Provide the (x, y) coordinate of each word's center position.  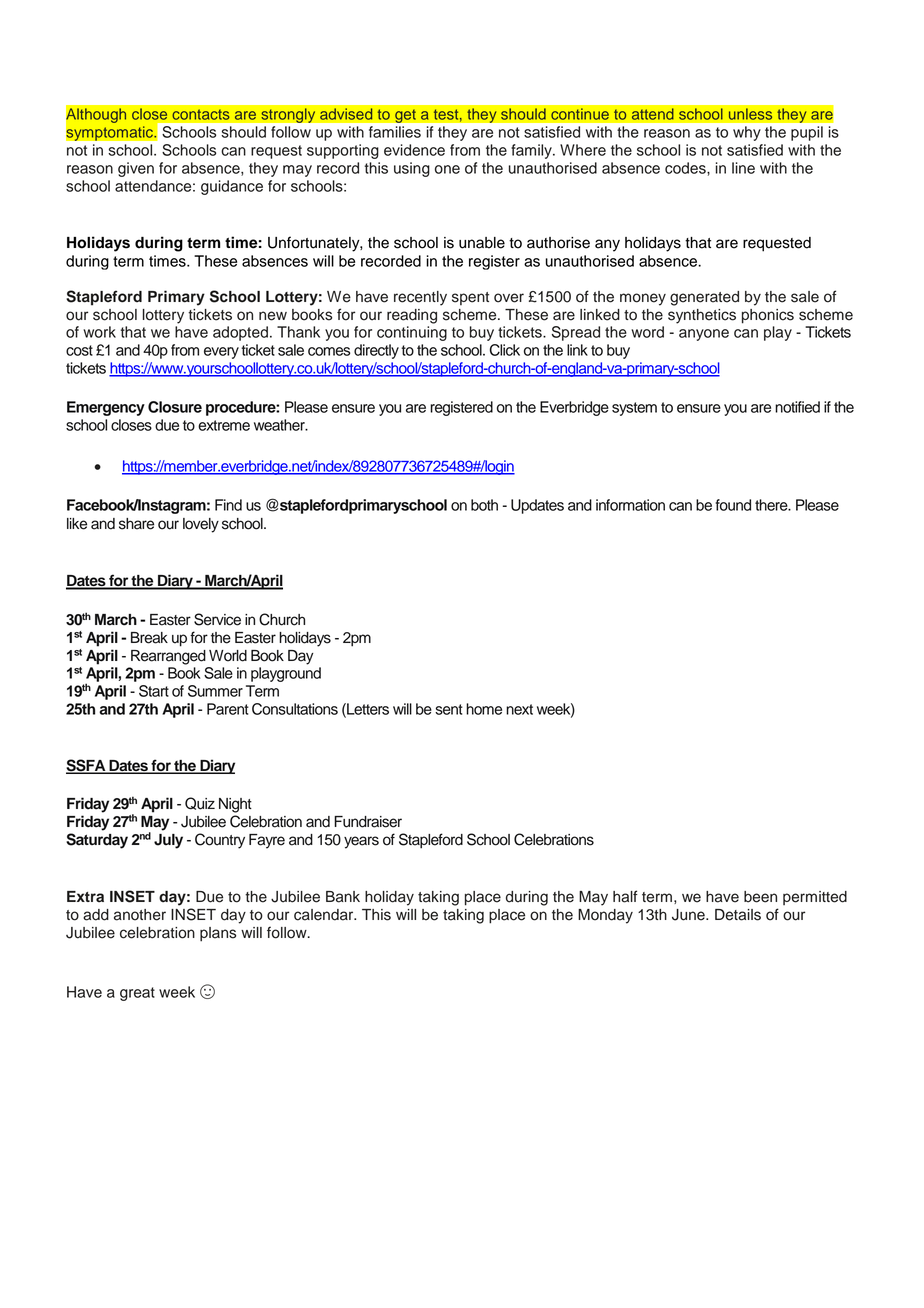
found (733, 505)
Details (738, 915)
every (221, 353)
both (484, 505)
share (136, 524)
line (743, 168)
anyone (704, 335)
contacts (201, 114)
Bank (343, 897)
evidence (414, 150)
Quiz (200, 803)
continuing (412, 333)
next (519, 709)
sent (449, 709)
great (137, 994)
